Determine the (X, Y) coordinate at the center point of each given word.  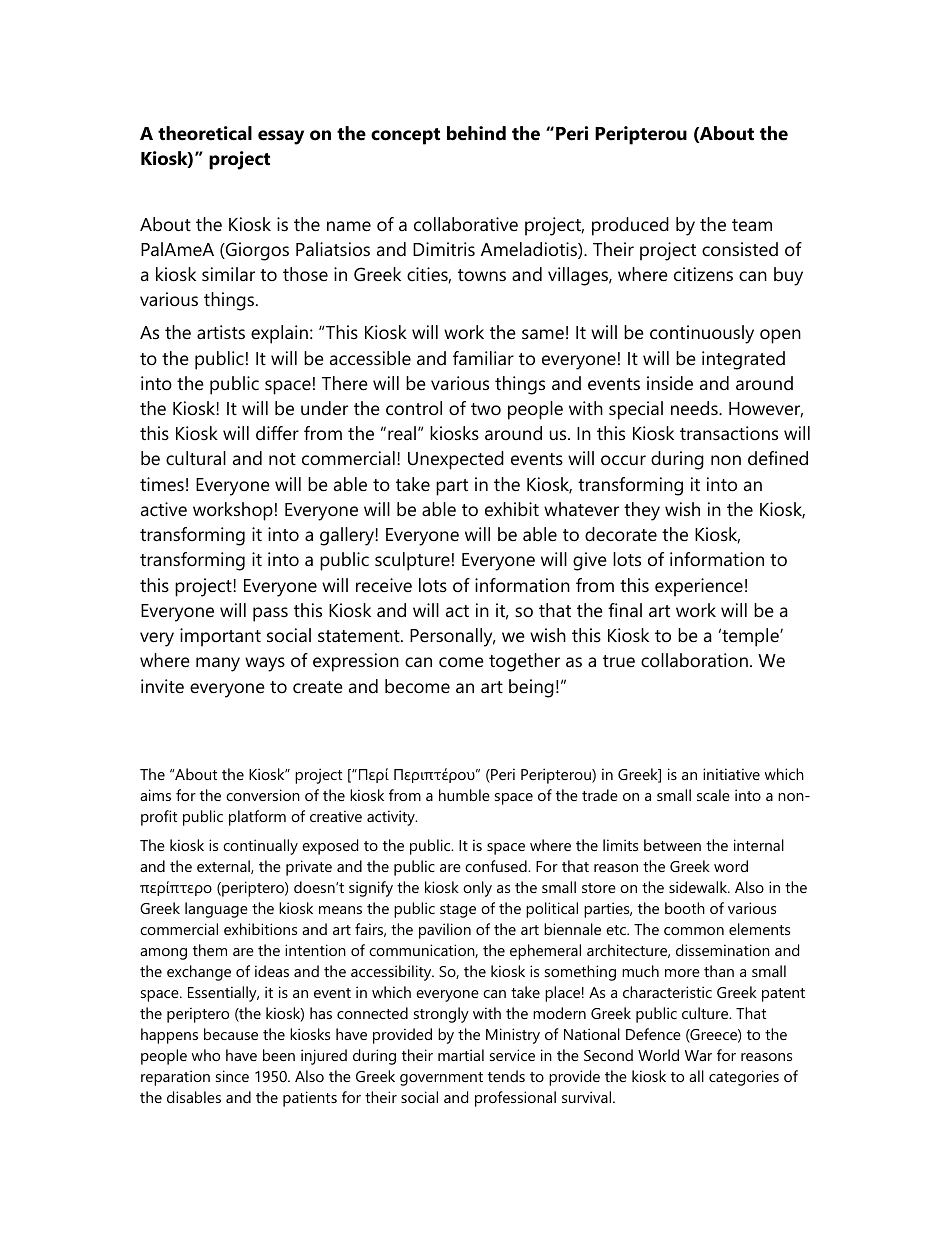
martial (461, 1055)
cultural (196, 458)
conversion (263, 795)
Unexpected (456, 460)
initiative (731, 774)
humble (464, 795)
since (232, 1076)
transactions (729, 433)
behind (476, 133)
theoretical (205, 133)
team (752, 225)
